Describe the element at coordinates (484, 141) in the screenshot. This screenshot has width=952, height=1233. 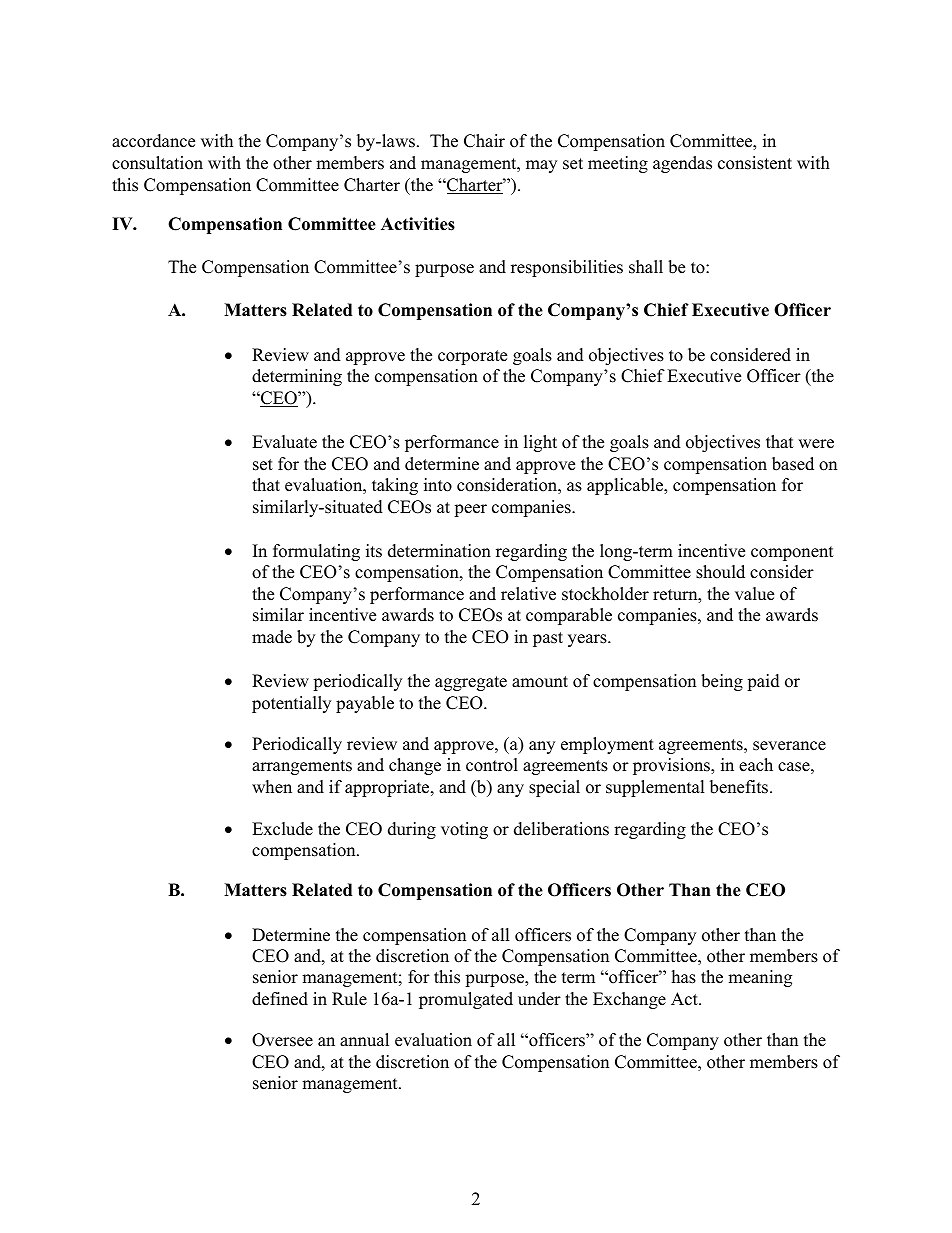
I see `Chair` at that location.
